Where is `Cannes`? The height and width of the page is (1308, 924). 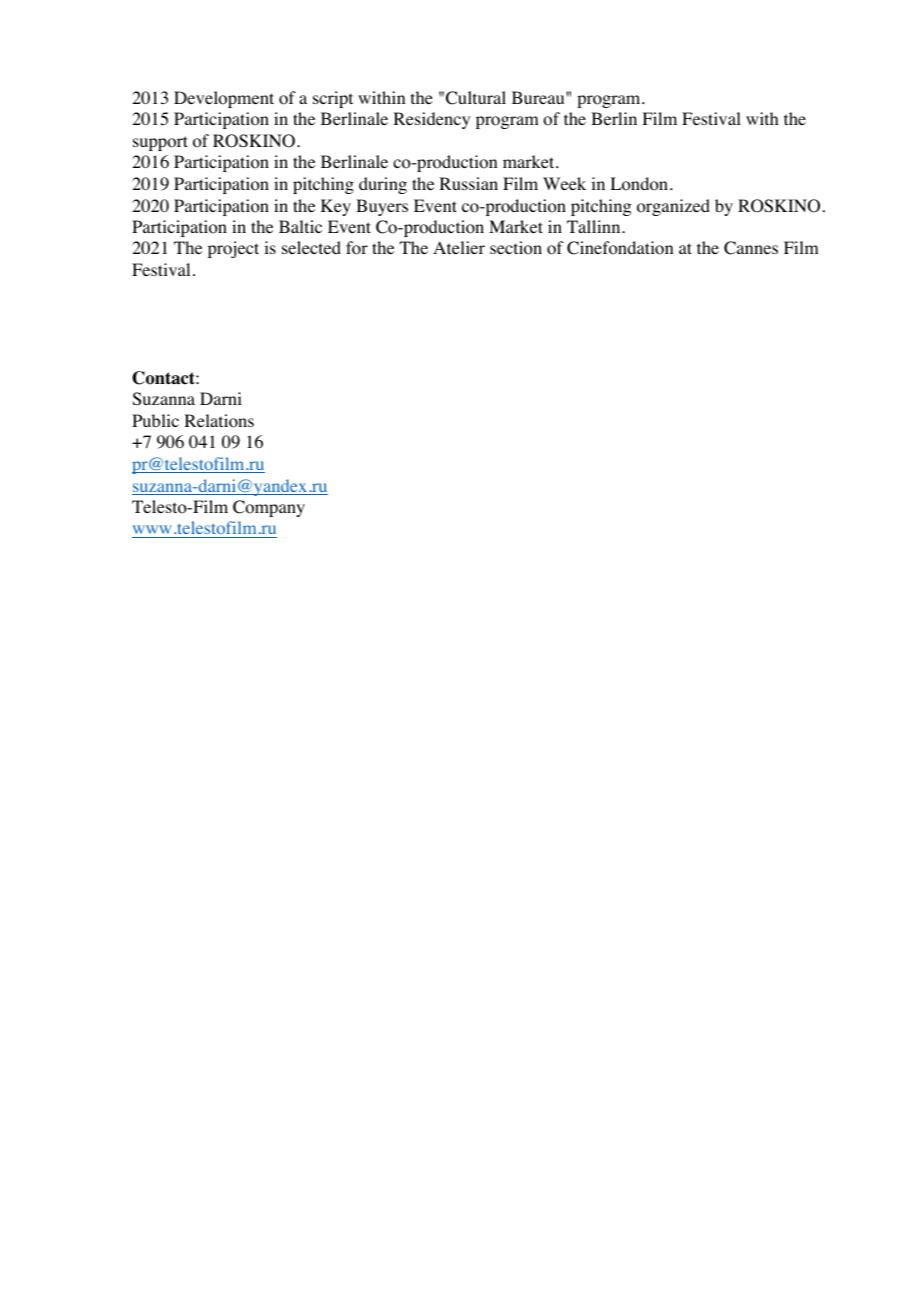 Cannes is located at coordinates (751, 248).
